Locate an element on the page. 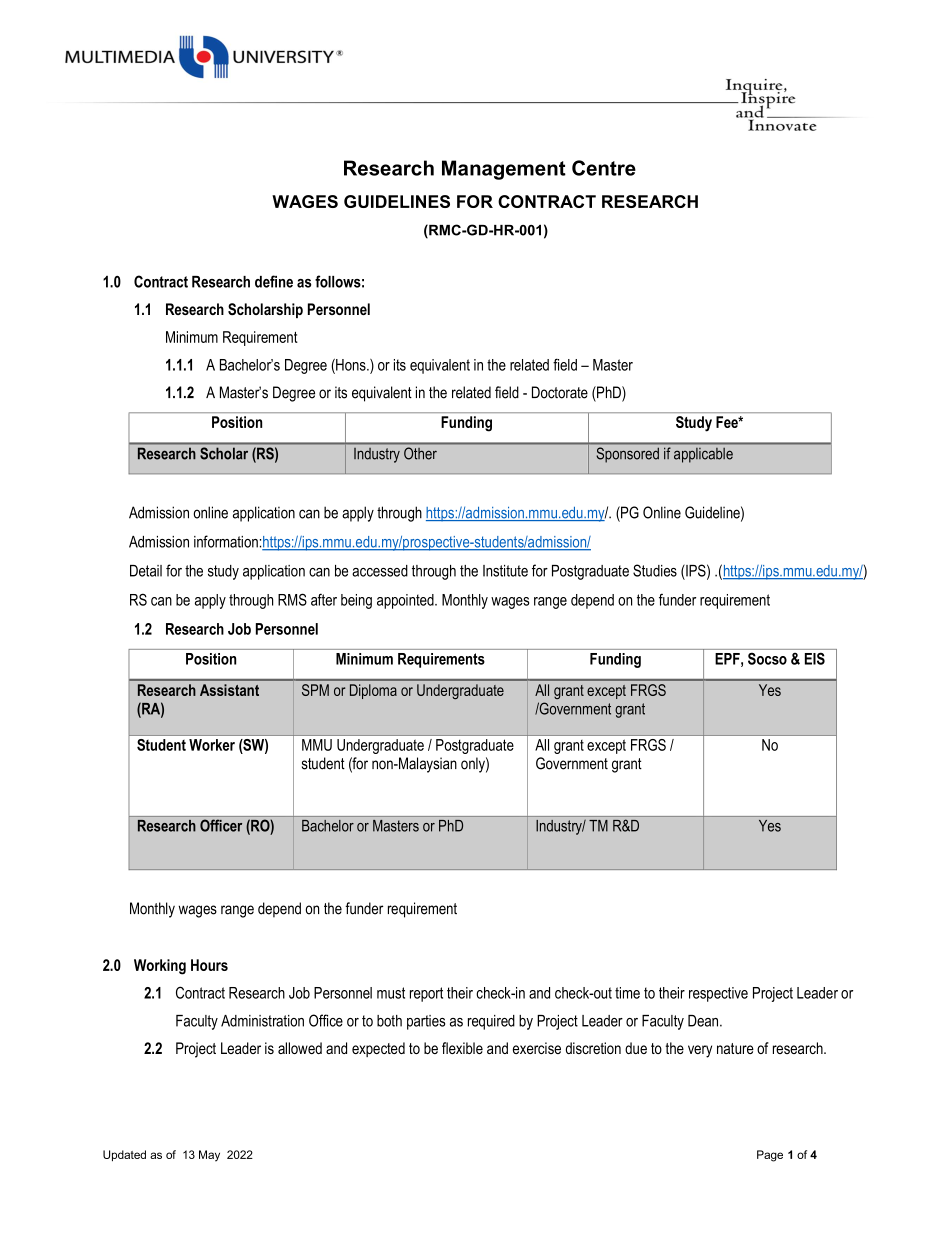 The width and height of the document is (952, 1233). Centre is located at coordinates (604, 168).
